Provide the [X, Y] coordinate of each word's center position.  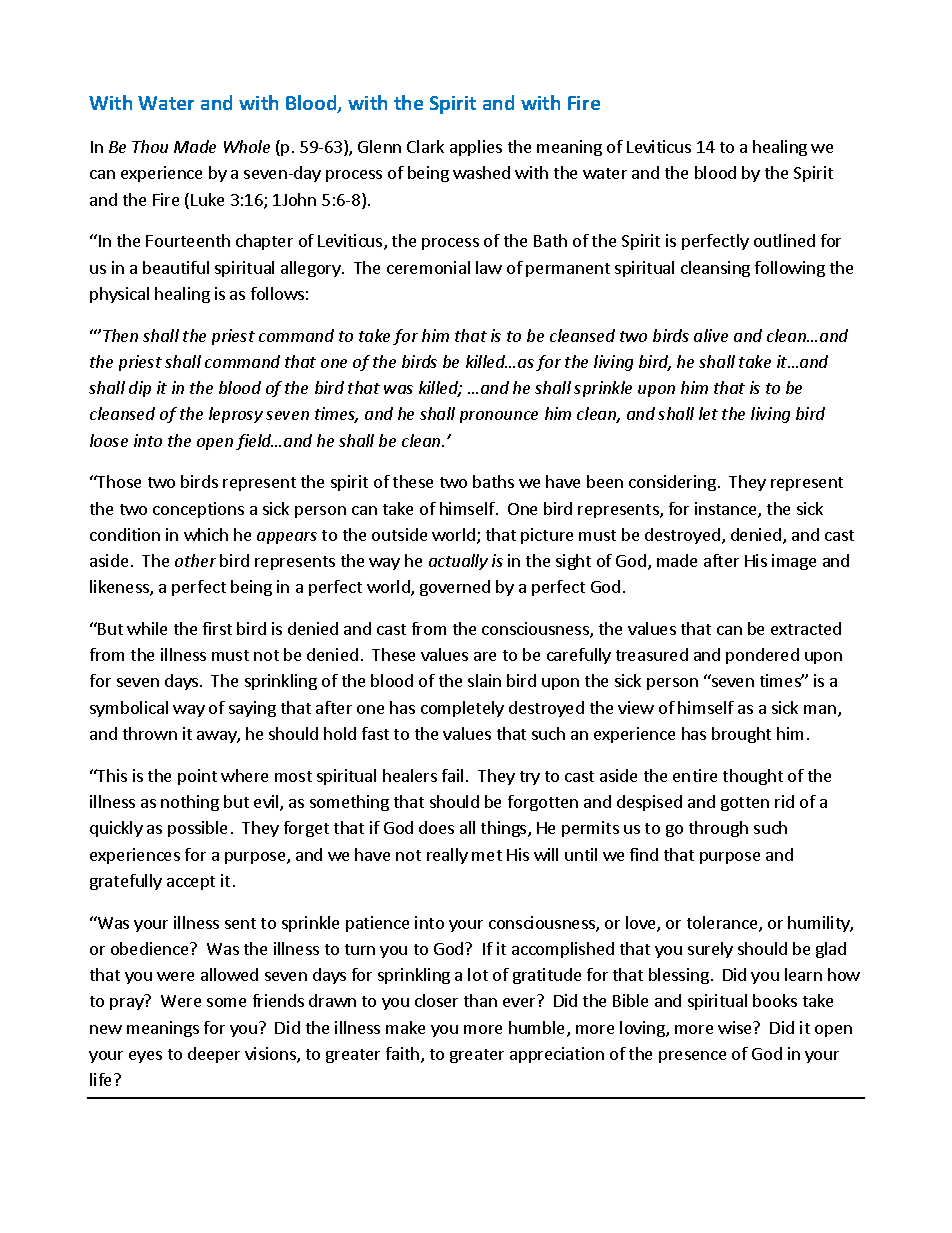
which [206, 534]
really [447, 856]
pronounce [499, 417]
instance [727, 510]
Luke [207, 199]
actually [458, 562]
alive [711, 335]
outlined [784, 240]
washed [481, 172]
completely [462, 709]
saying [252, 709]
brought [741, 735]
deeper [214, 1055]
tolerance [723, 924]
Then [120, 335]
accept [191, 883]
